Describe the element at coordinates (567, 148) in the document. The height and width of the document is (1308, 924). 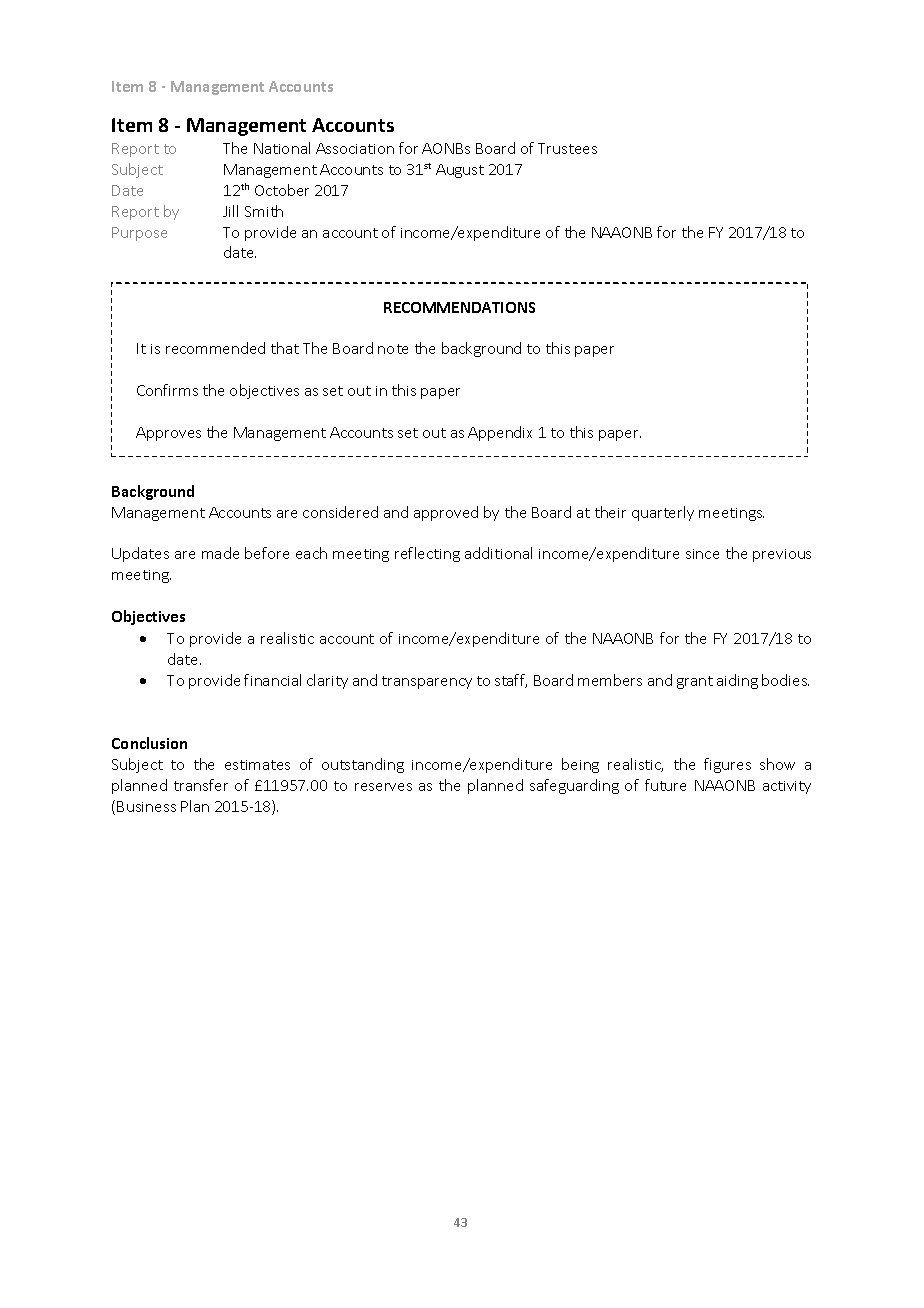
I see `Trustees` at that location.
